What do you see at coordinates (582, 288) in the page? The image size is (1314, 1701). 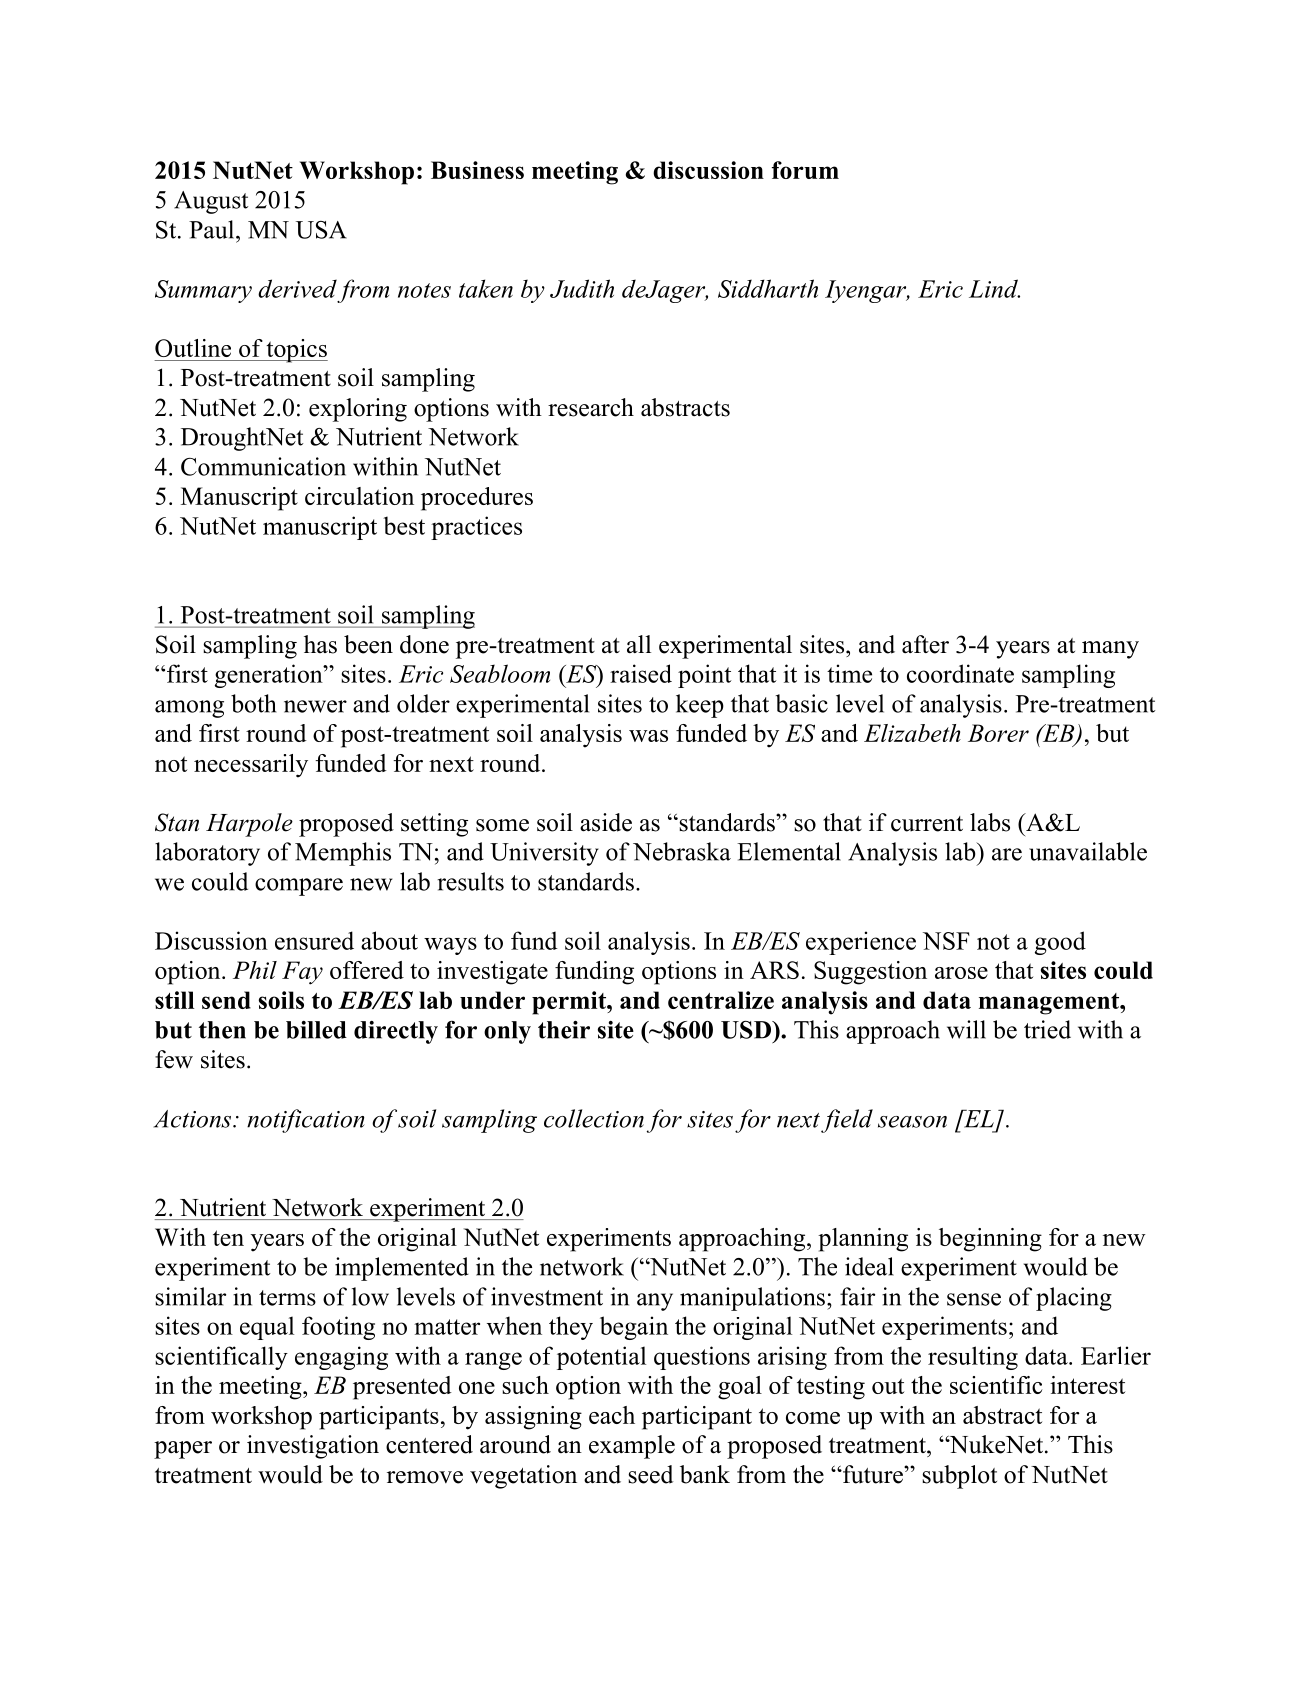 I see `Judith` at bounding box center [582, 288].
